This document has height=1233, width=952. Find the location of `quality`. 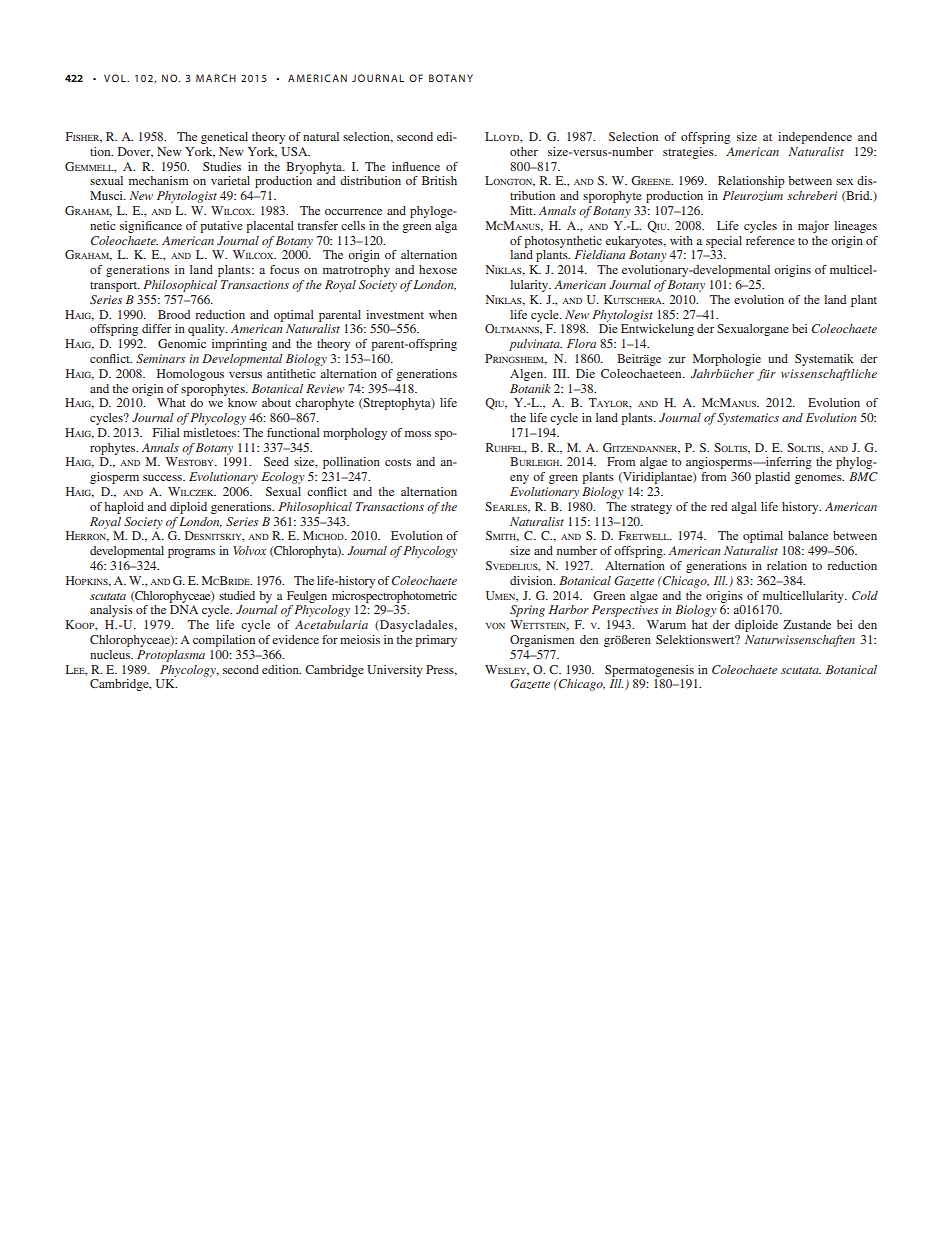

quality is located at coordinates (207, 330).
